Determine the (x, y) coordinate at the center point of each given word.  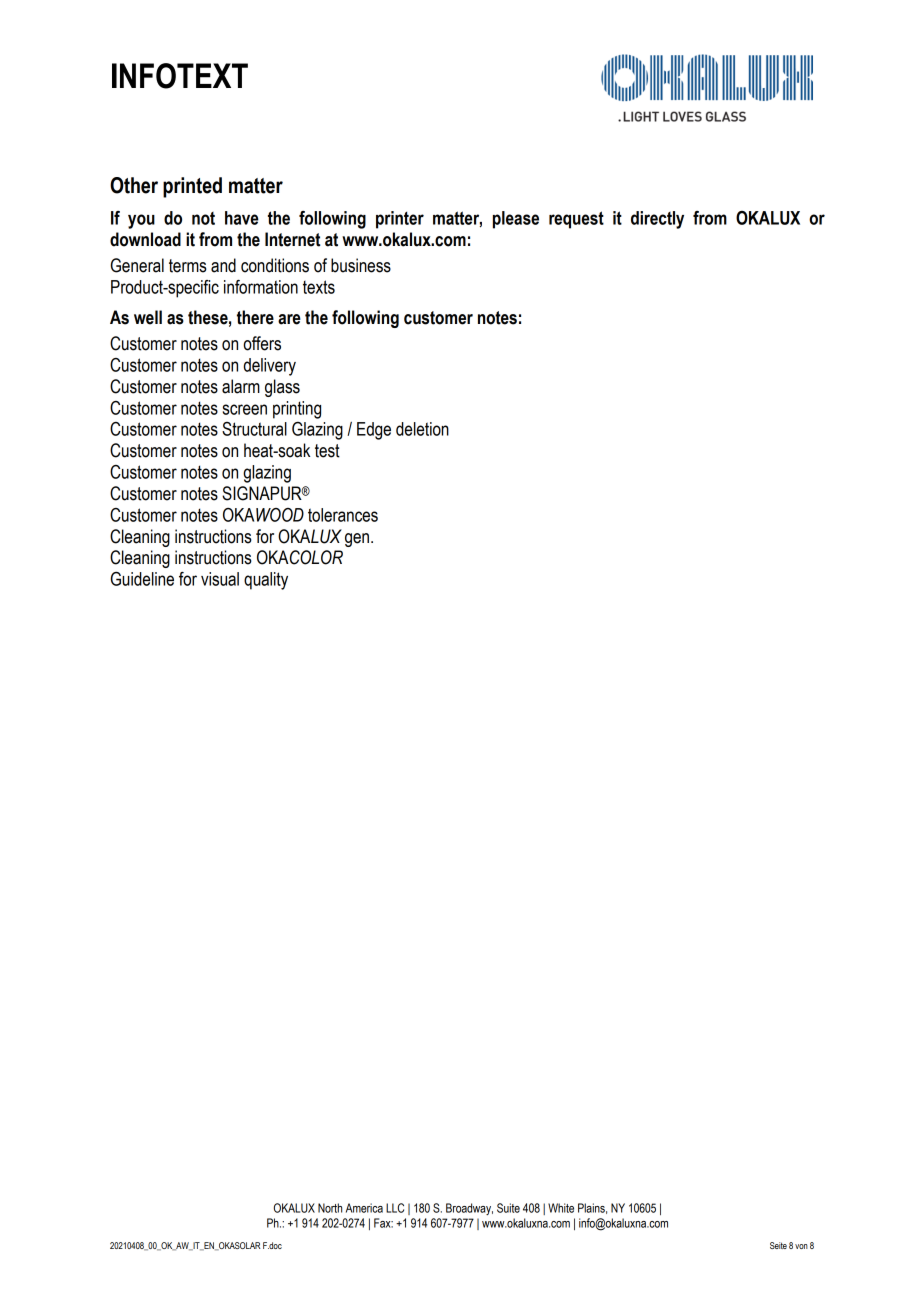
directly (657, 220)
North (330, 1208)
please (516, 220)
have (242, 218)
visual (220, 579)
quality (266, 581)
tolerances (343, 515)
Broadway (469, 1209)
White (561, 1208)
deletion (422, 429)
